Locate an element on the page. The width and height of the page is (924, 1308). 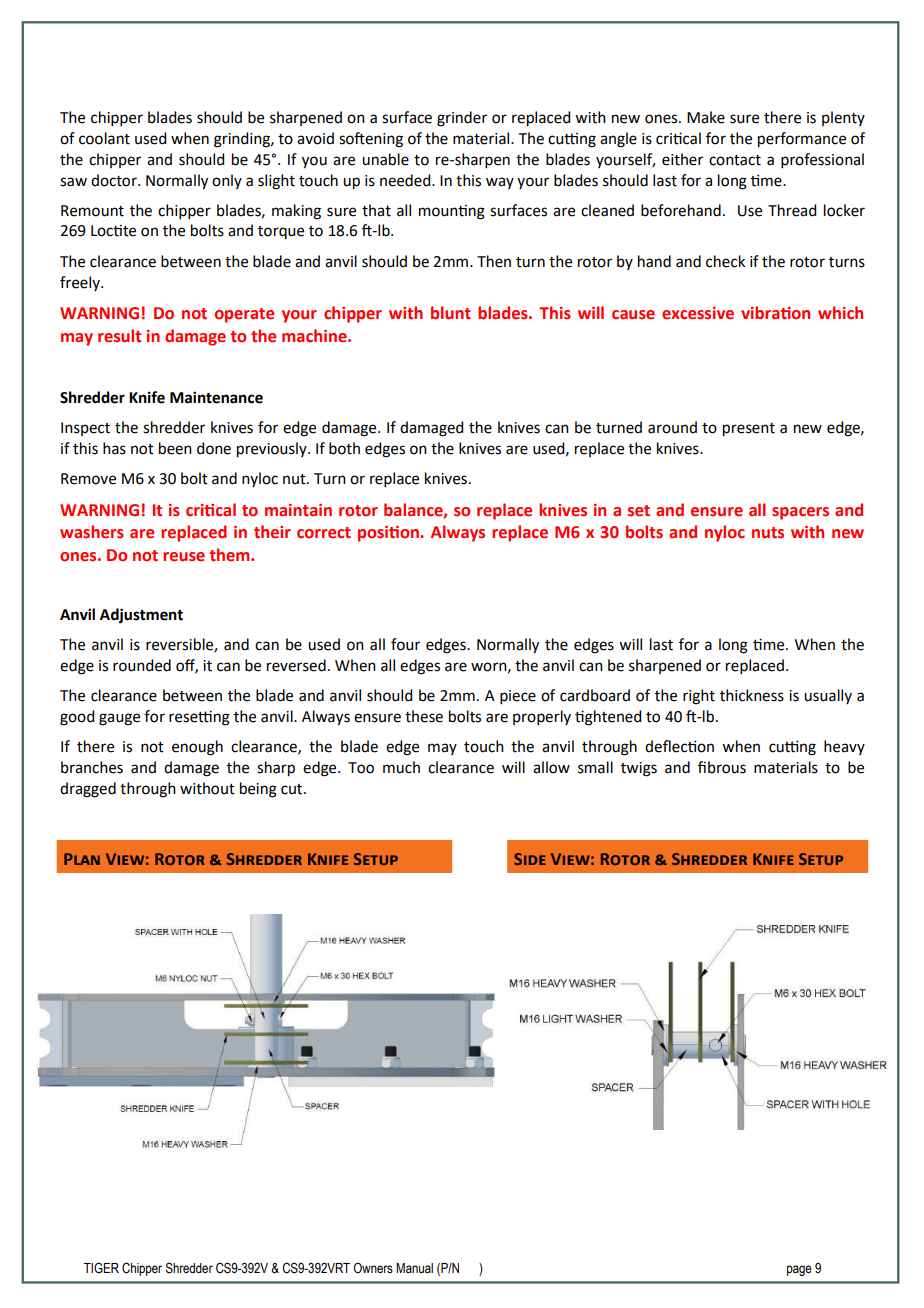
fibrous is located at coordinates (722, 767).
